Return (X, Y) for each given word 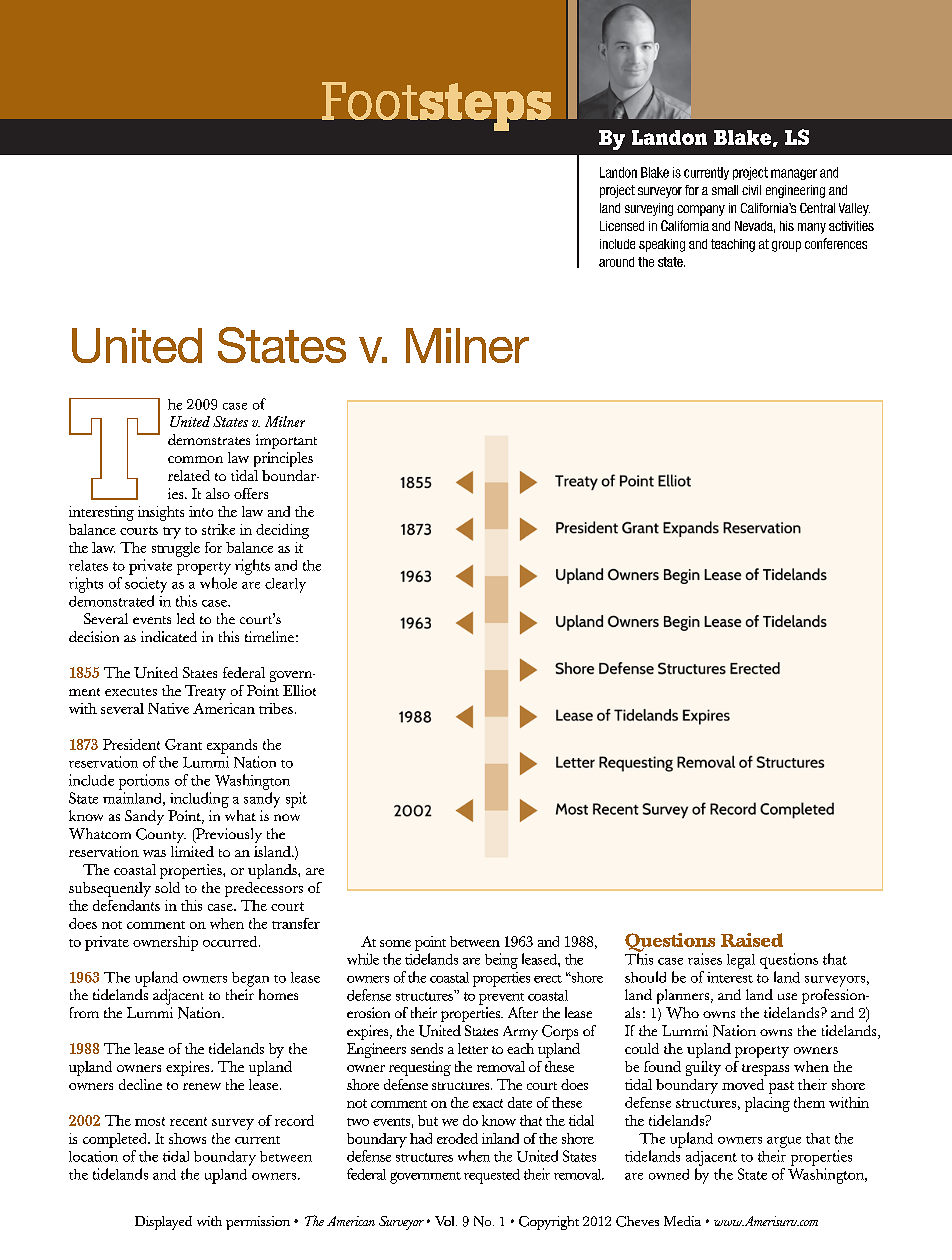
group (786, 246)
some (395, 943)
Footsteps (436, 106)
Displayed (163, 1223)
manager (794, 174)
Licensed (622, 226)
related (189, 475)
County (161, 835)
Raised (752, 940)
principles (283, 459)
